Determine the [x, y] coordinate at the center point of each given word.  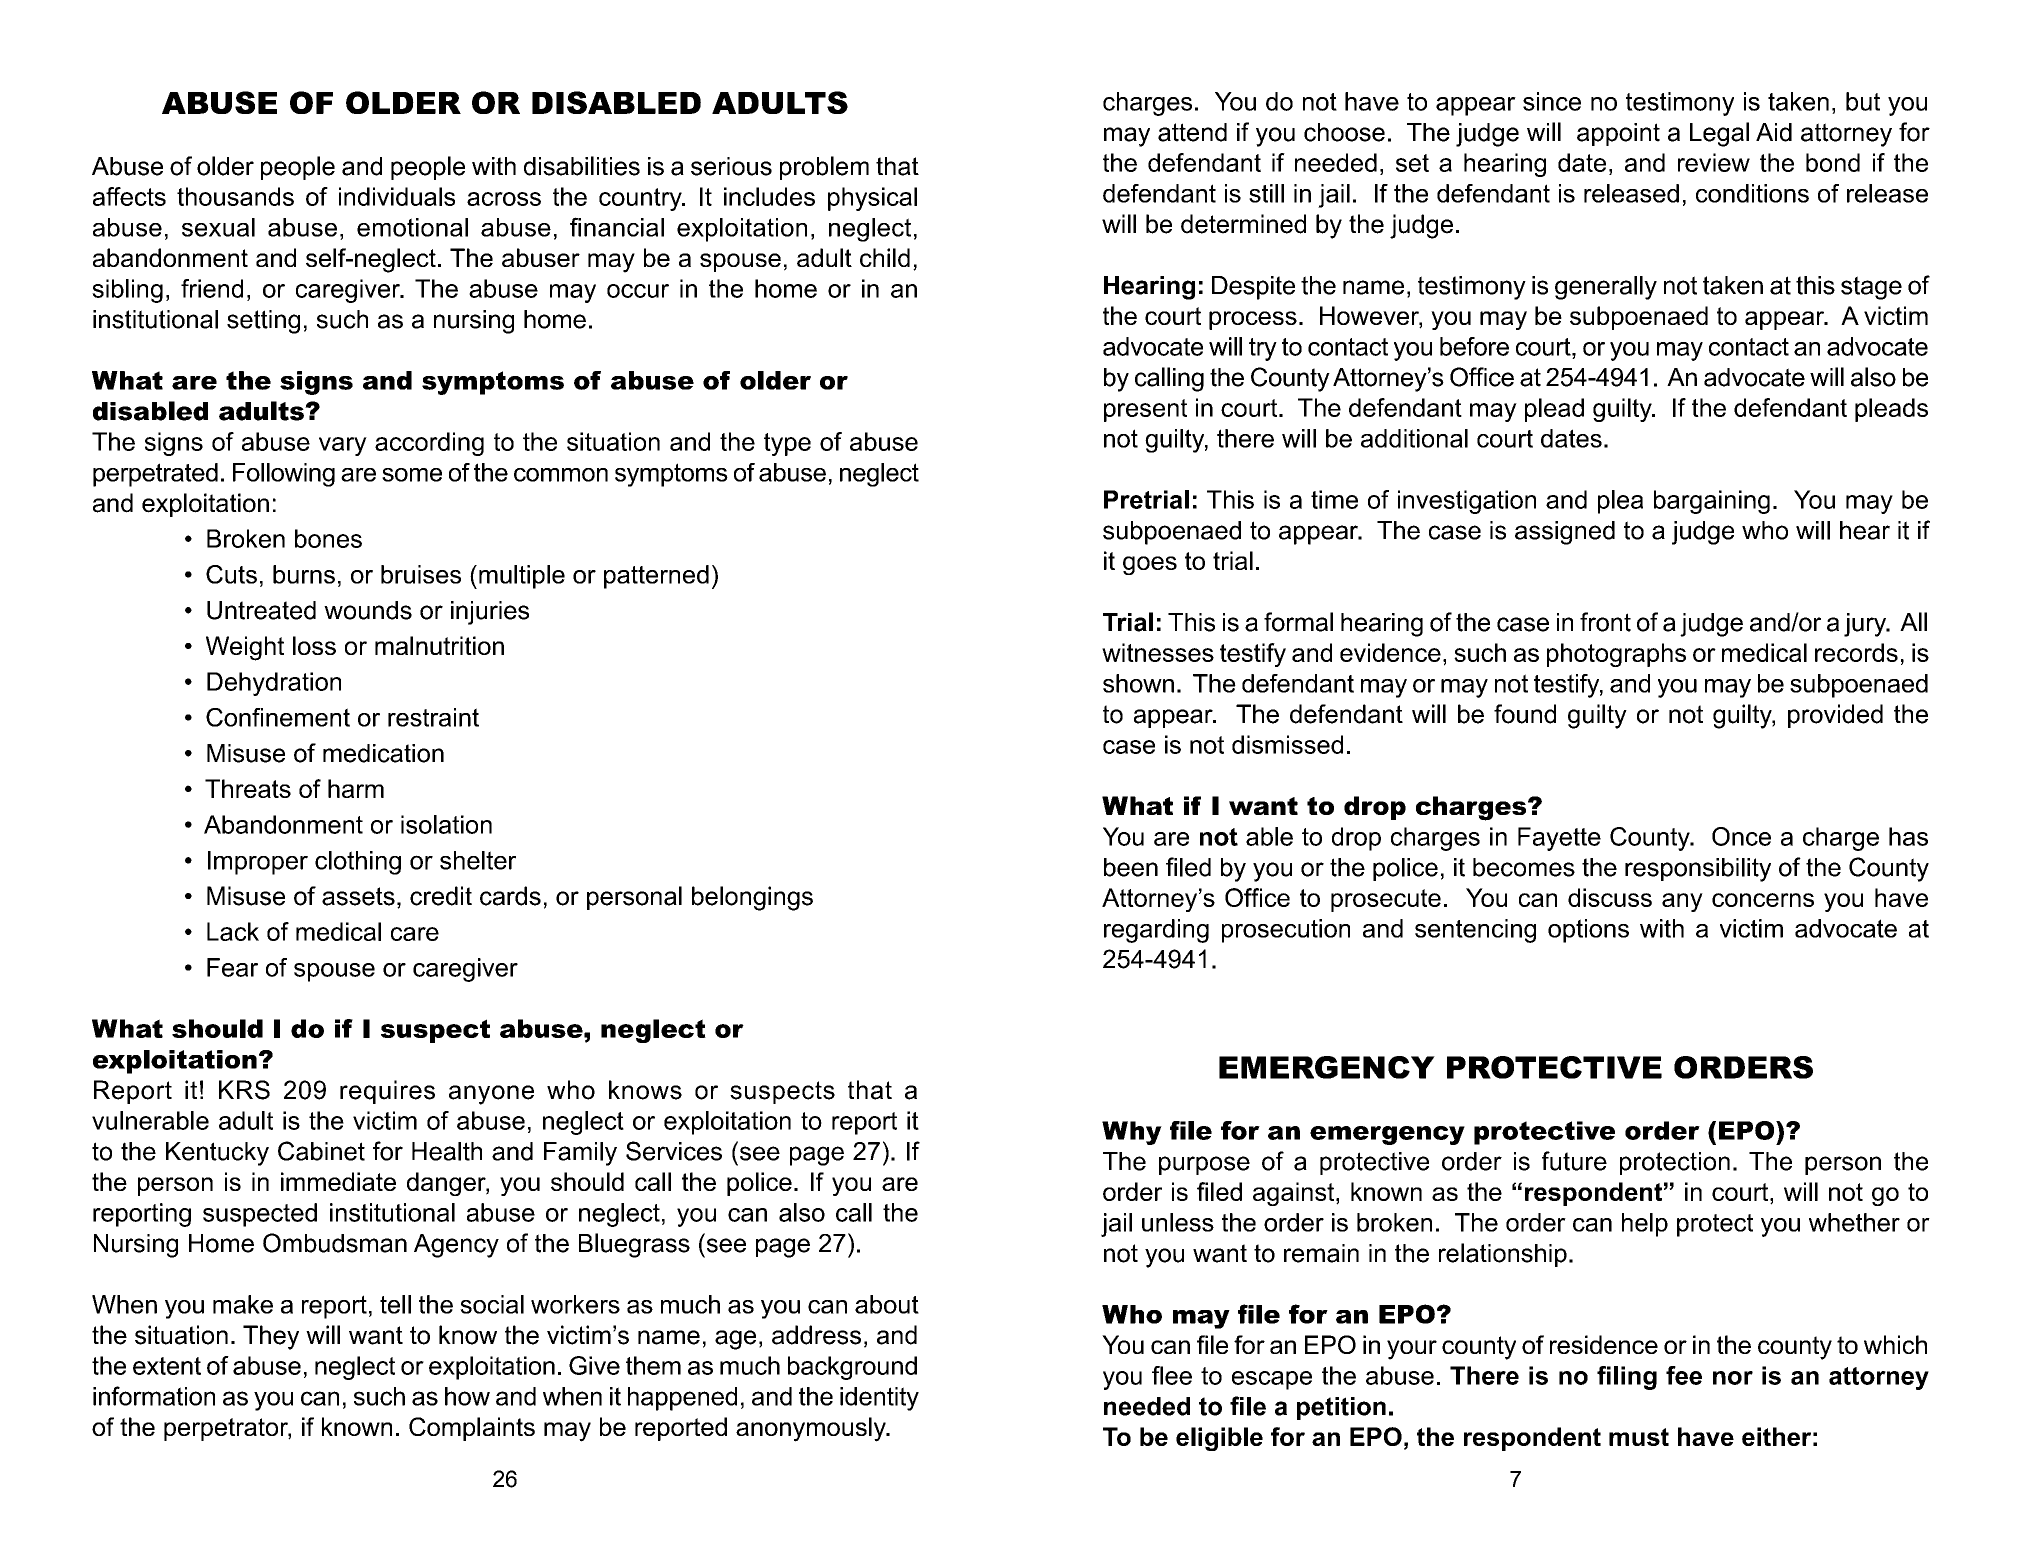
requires [387, 1092]
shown [1138, 683]
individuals [397, 196]
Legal [1719, 134]
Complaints [472, 1429]
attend [1192, 132]
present [1145, 410]
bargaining [1712, 502]
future [1574, 1161]
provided [1835, 716]
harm [356, 788]
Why [1132, 1133]
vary [343, 446]
